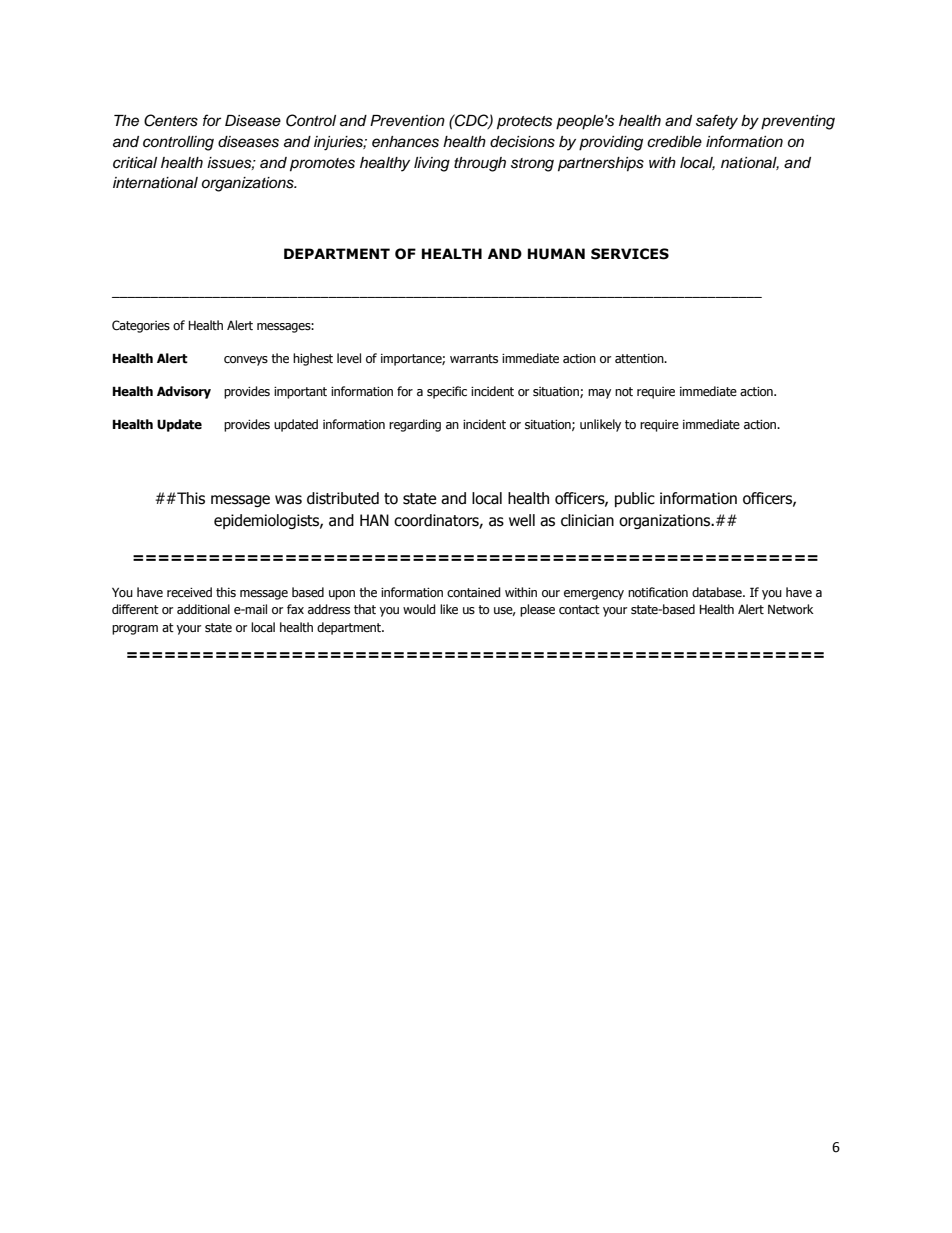  Describe the element at coordinates (717, 122) in the document. I see `safety` at that location.
